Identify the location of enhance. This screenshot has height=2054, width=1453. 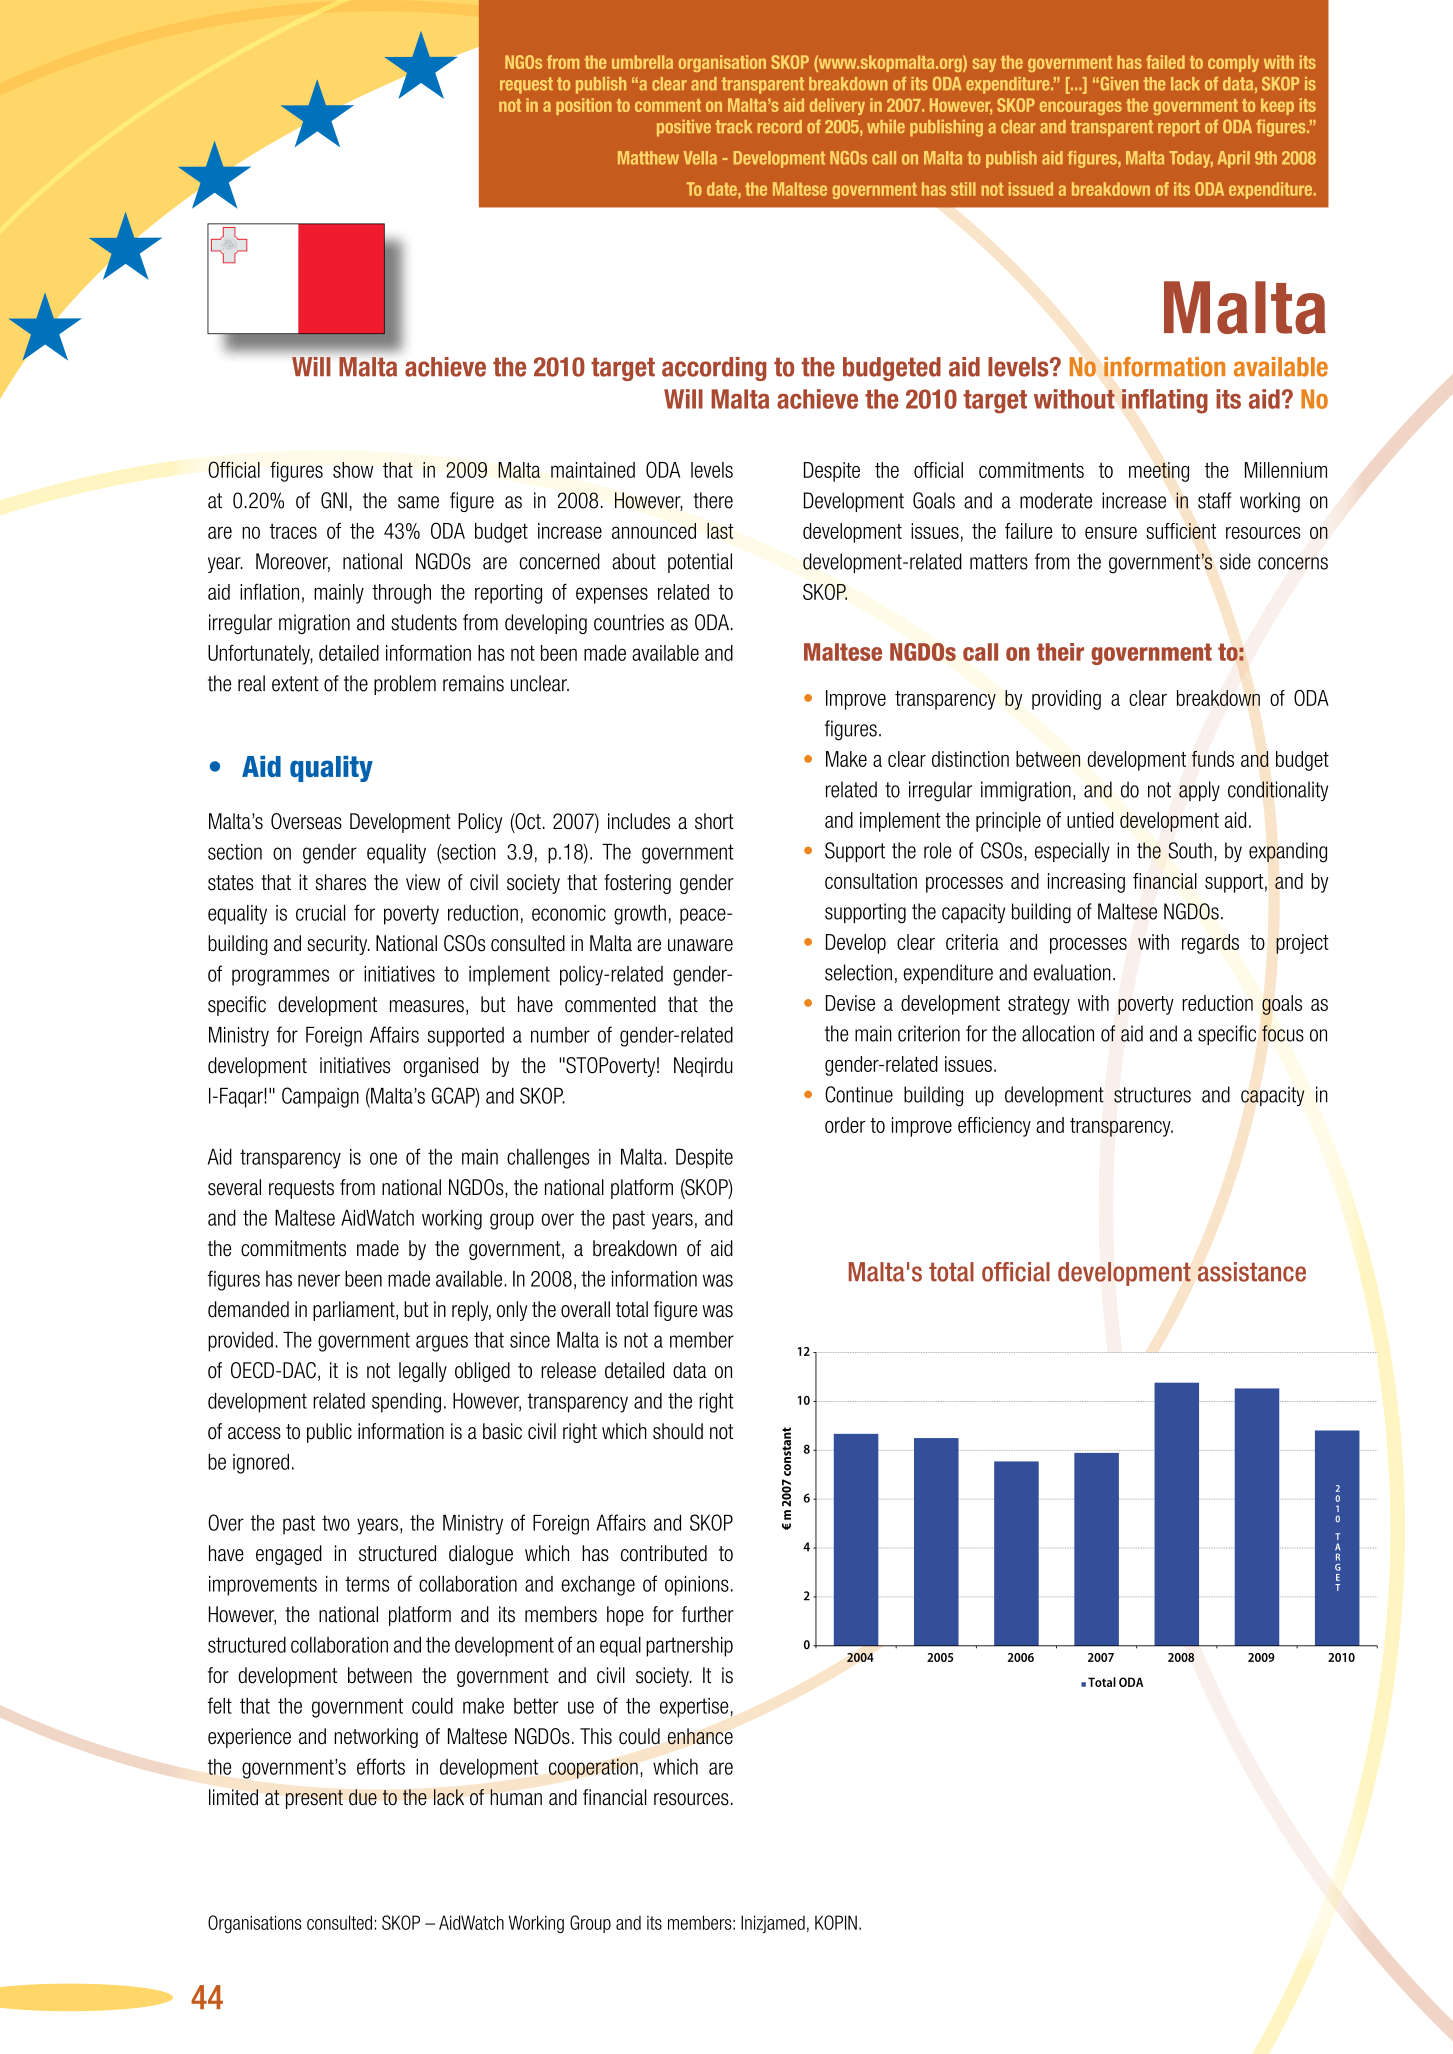
(700, 1736).
